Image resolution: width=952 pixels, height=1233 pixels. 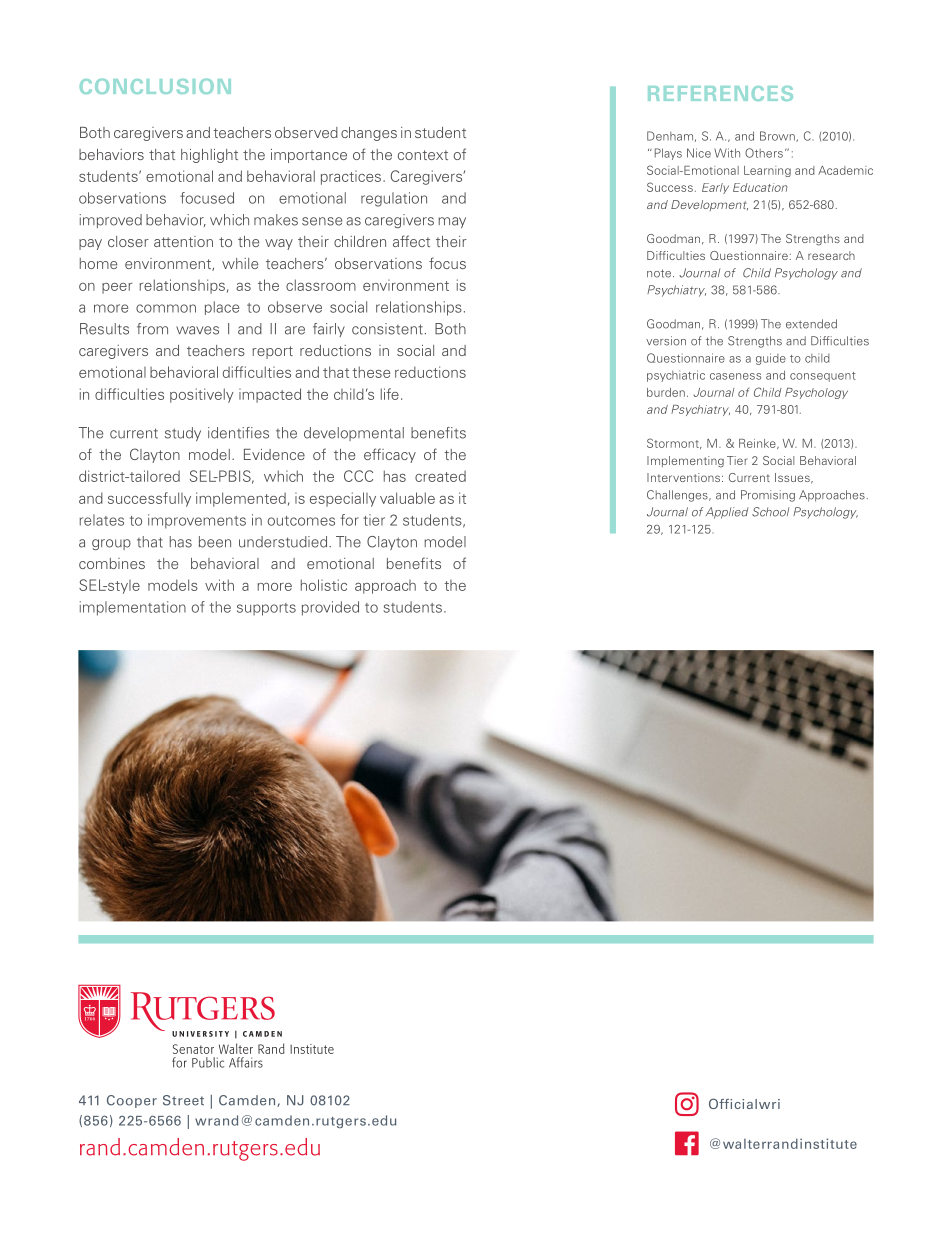 I want to click on Cooper, so click(x=132, y=1101).
